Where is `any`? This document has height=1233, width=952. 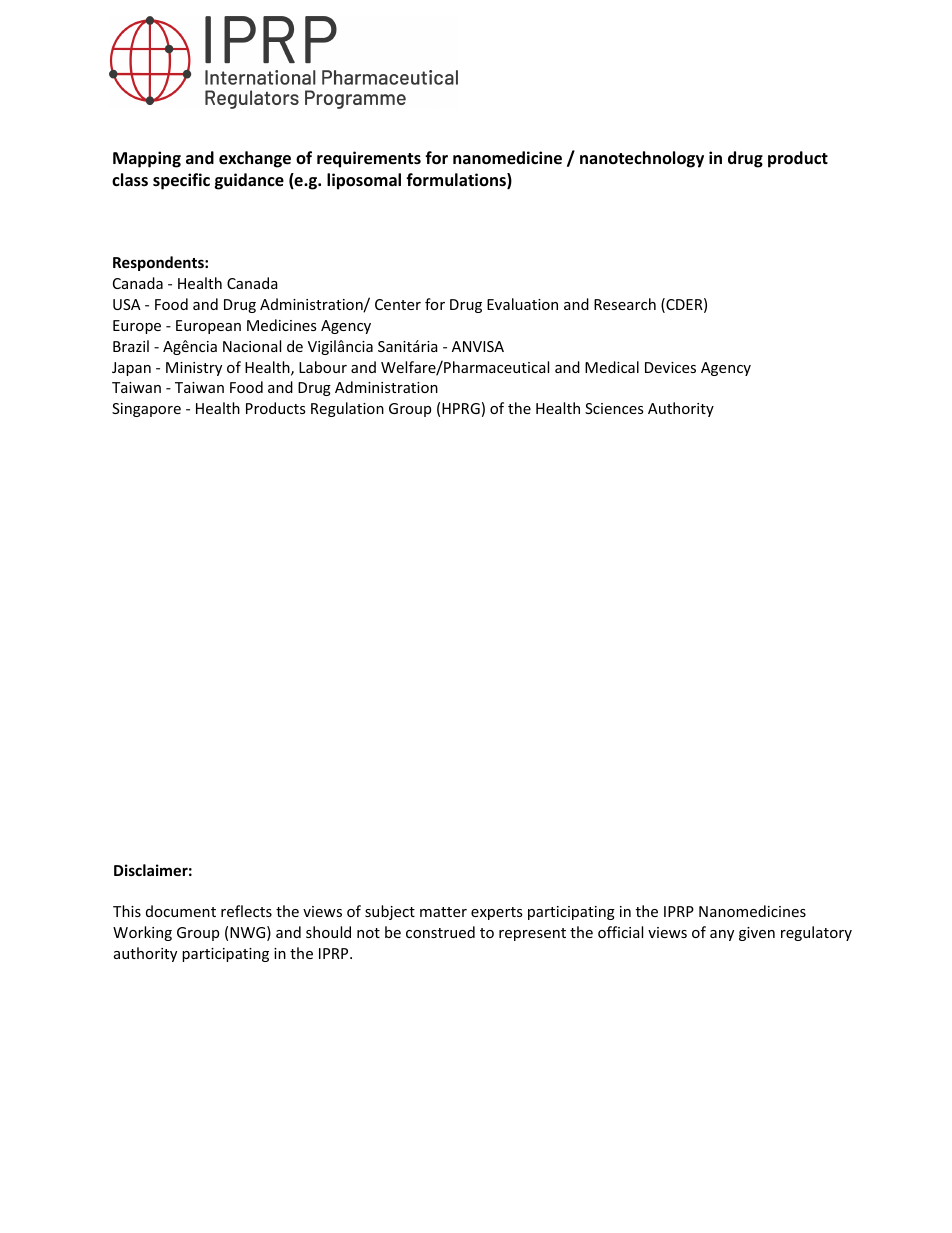 any is located at coordinates (722, 935).
